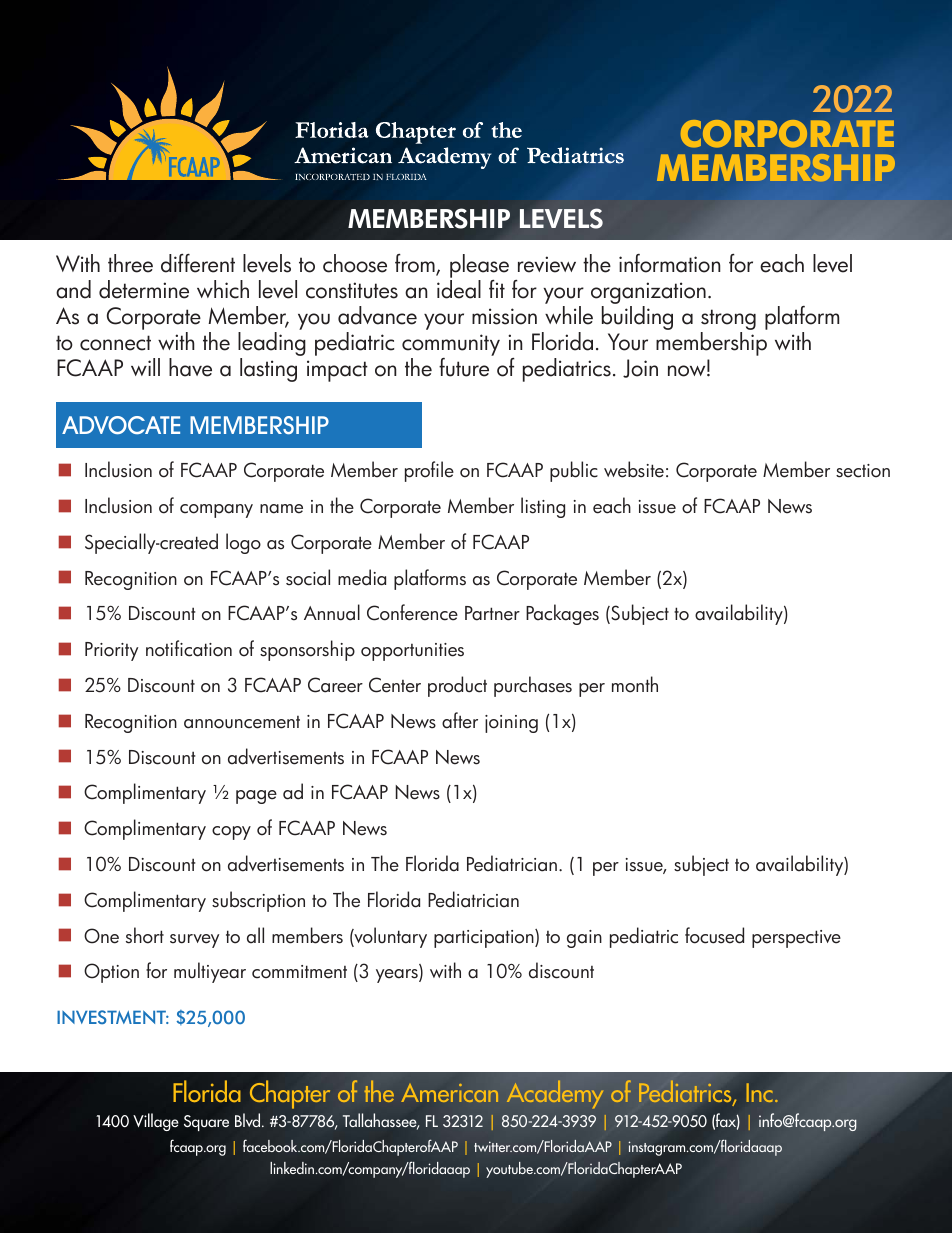 The height and width of the page is (1233, 952). Describe the element at coordinates (533, 686) in the page. I see `purchases` at that location.
